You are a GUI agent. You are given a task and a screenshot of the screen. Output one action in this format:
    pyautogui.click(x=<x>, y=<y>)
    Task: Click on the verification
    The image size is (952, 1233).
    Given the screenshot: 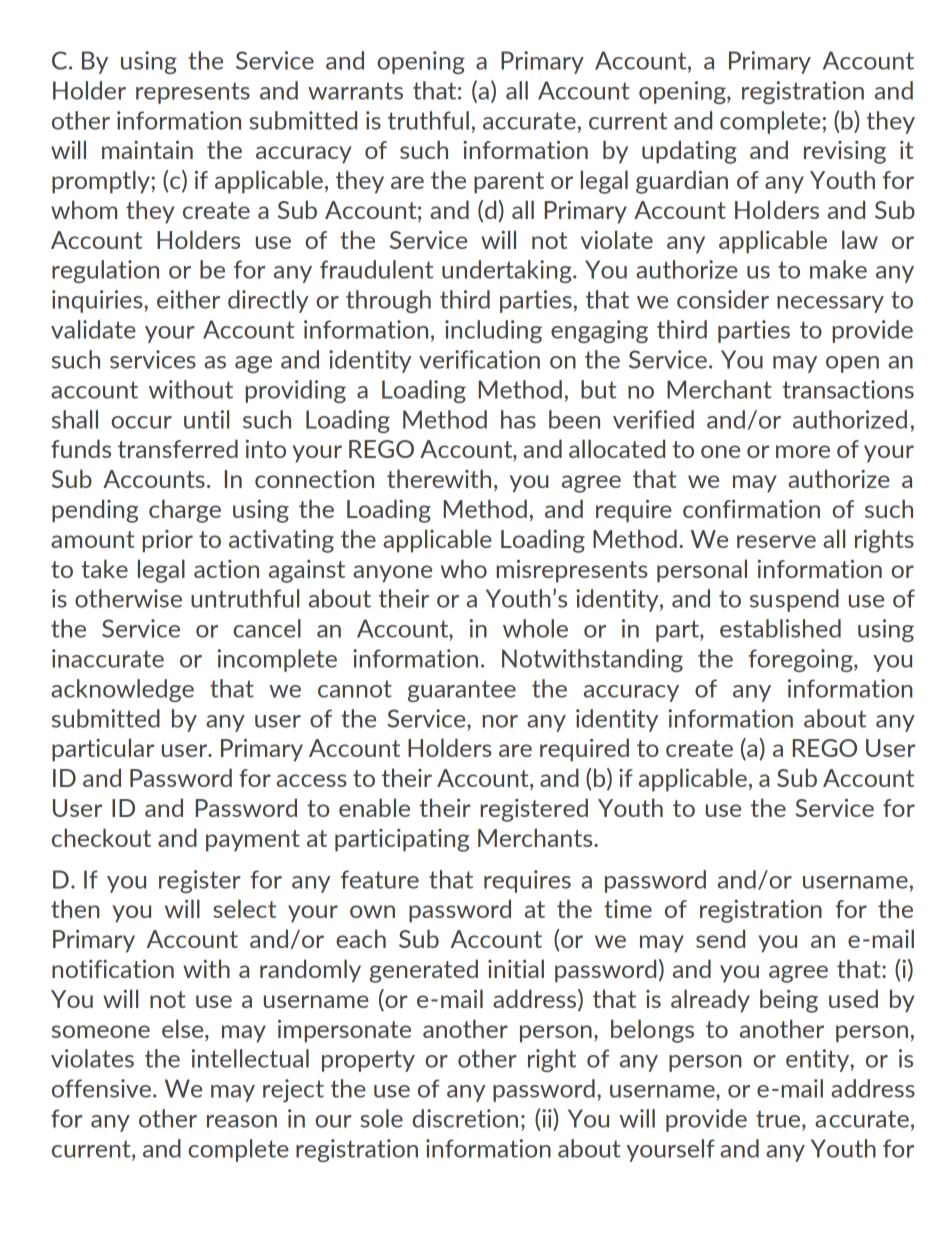 What is the action you would take?
    pyautogui.click(x=479, y=359)
